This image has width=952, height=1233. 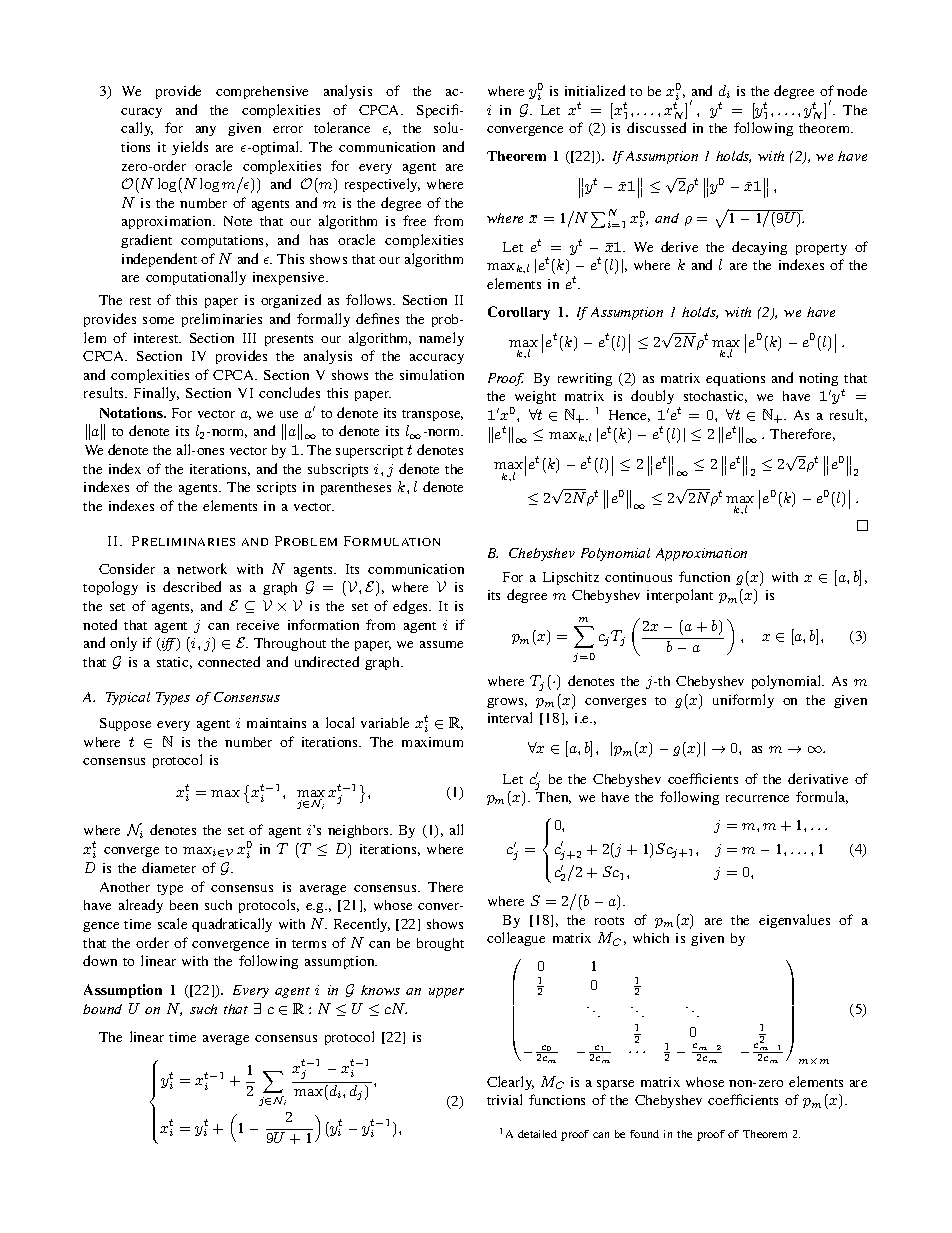 What do you see at coordinates (432, 415) in the image?
I see `transpose` at bounding box center [432, 415].
